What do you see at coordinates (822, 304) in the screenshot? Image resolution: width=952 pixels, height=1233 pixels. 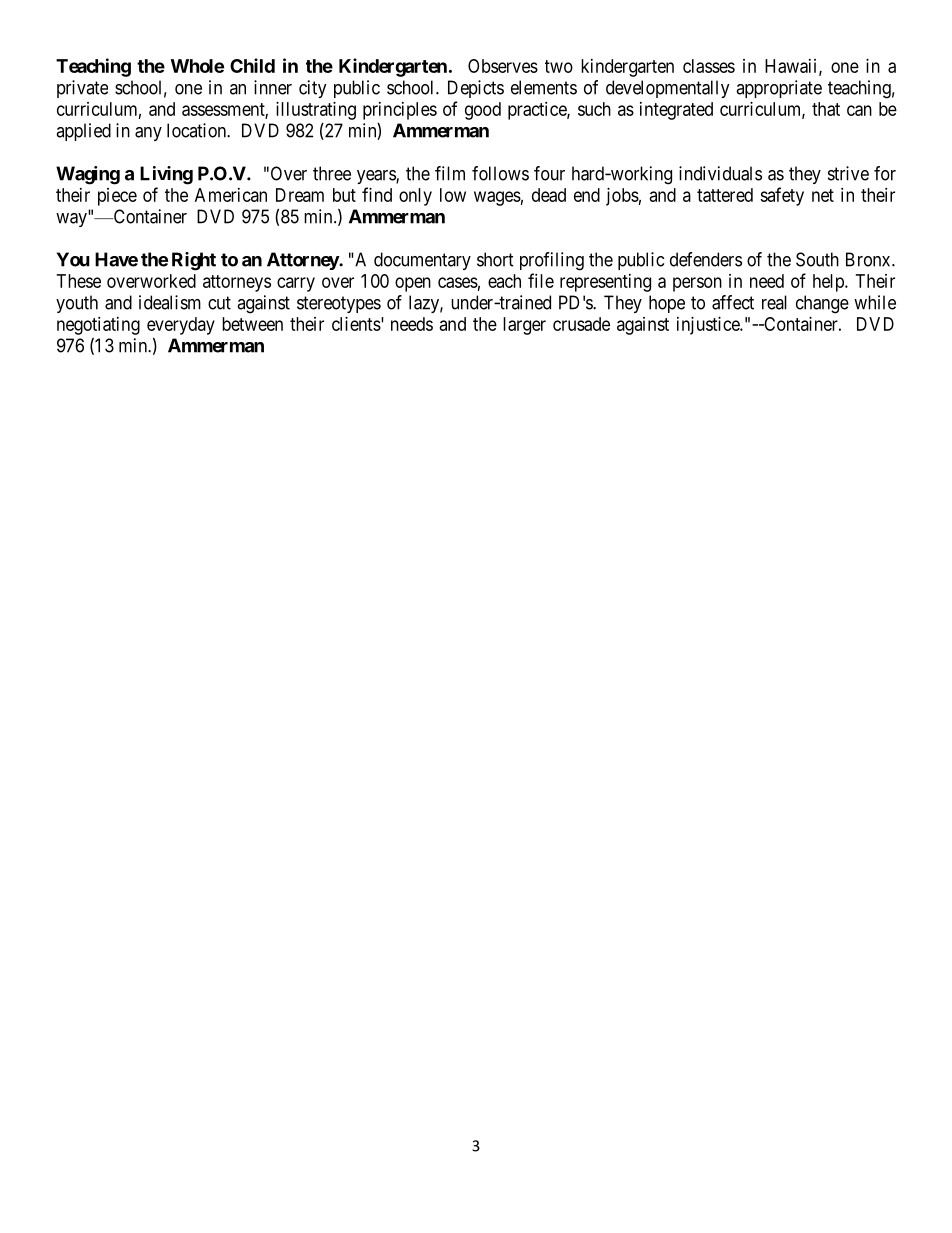 I see `change` at bounding box center [822, 304].
